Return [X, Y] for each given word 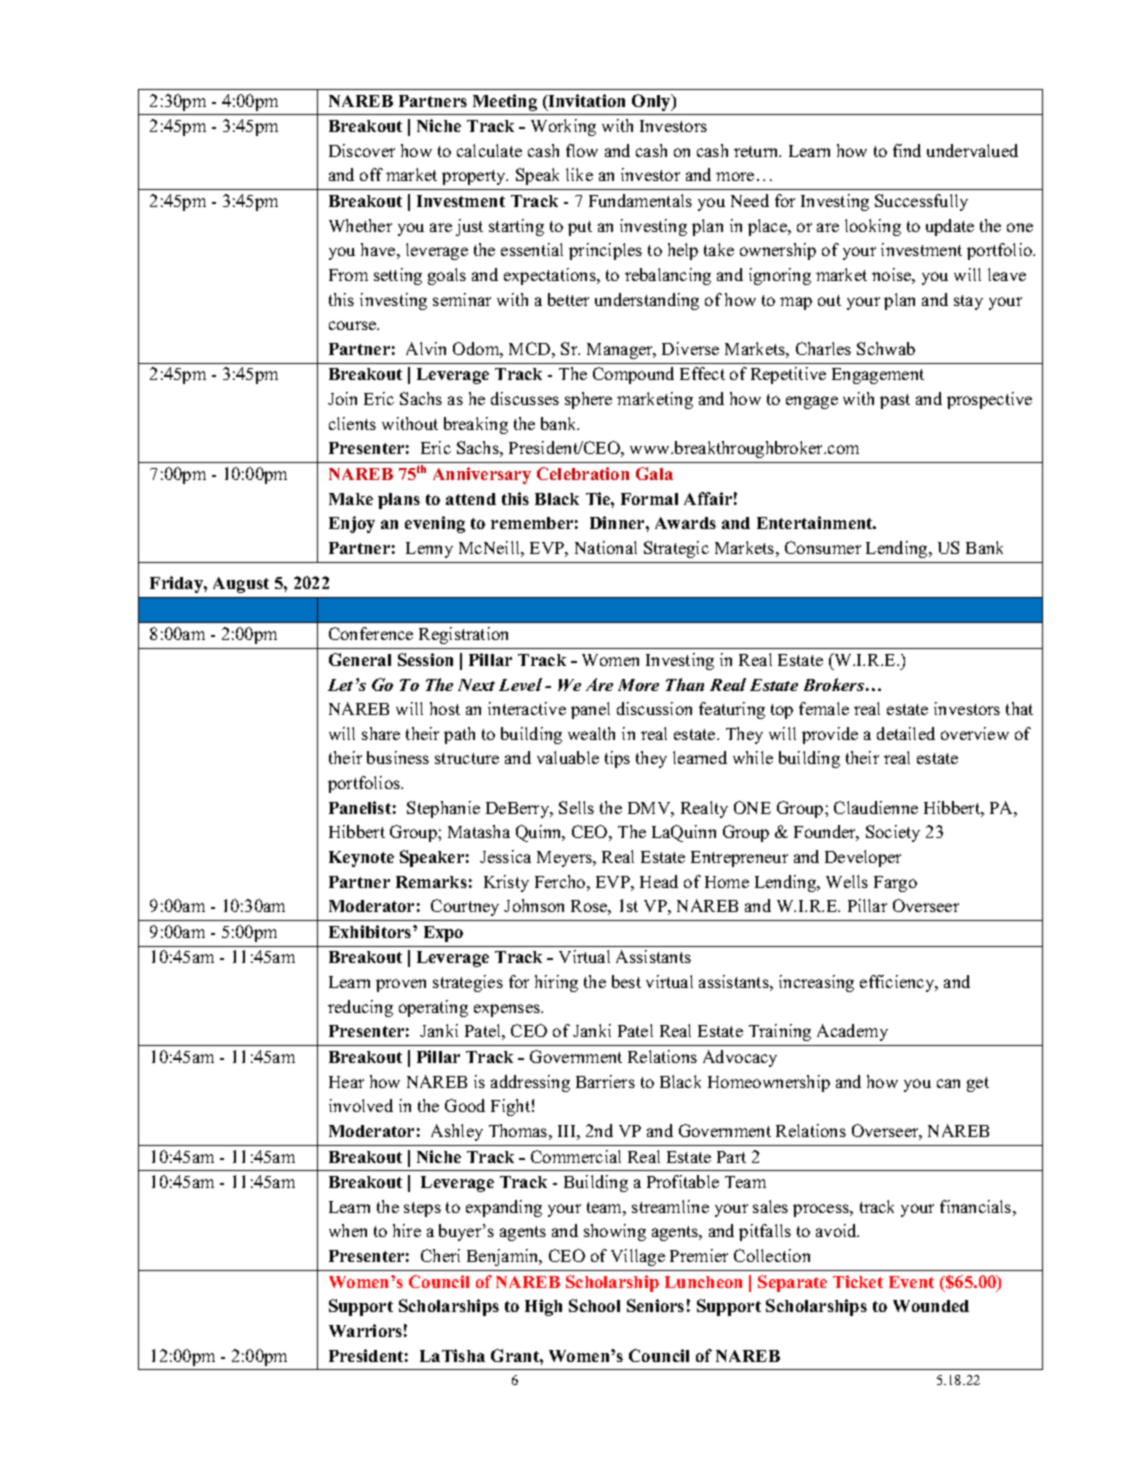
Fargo [895, 884]
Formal [649, 499]
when [348, 1230]
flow [582, 150]
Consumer [823, 547]
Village [638, 1257]
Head [659, 881]
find [907, 150]
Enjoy [352, 524]
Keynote [361, 859]
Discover [362, 150]
